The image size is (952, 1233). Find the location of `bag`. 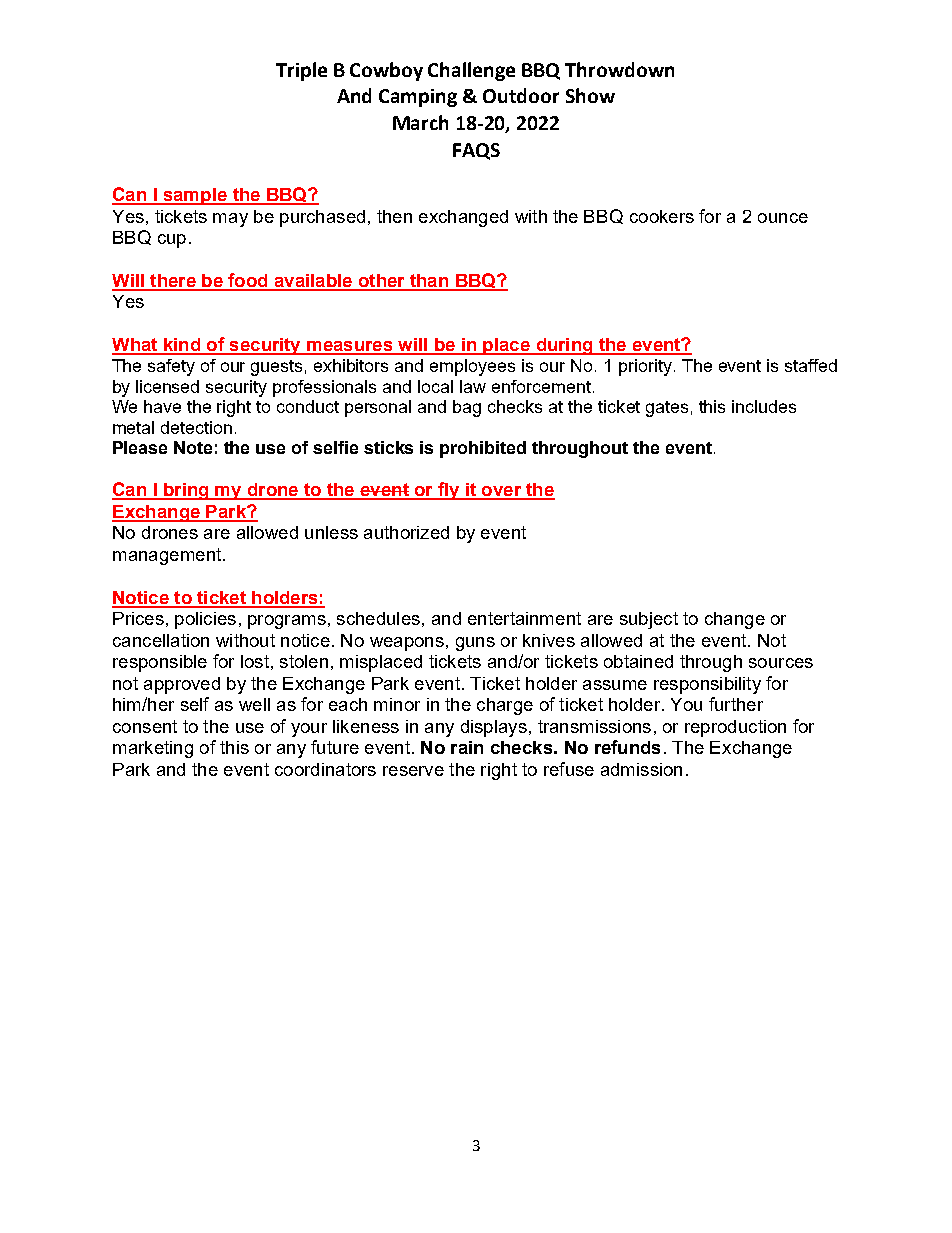

bag is located at coordinates (467, 408).
